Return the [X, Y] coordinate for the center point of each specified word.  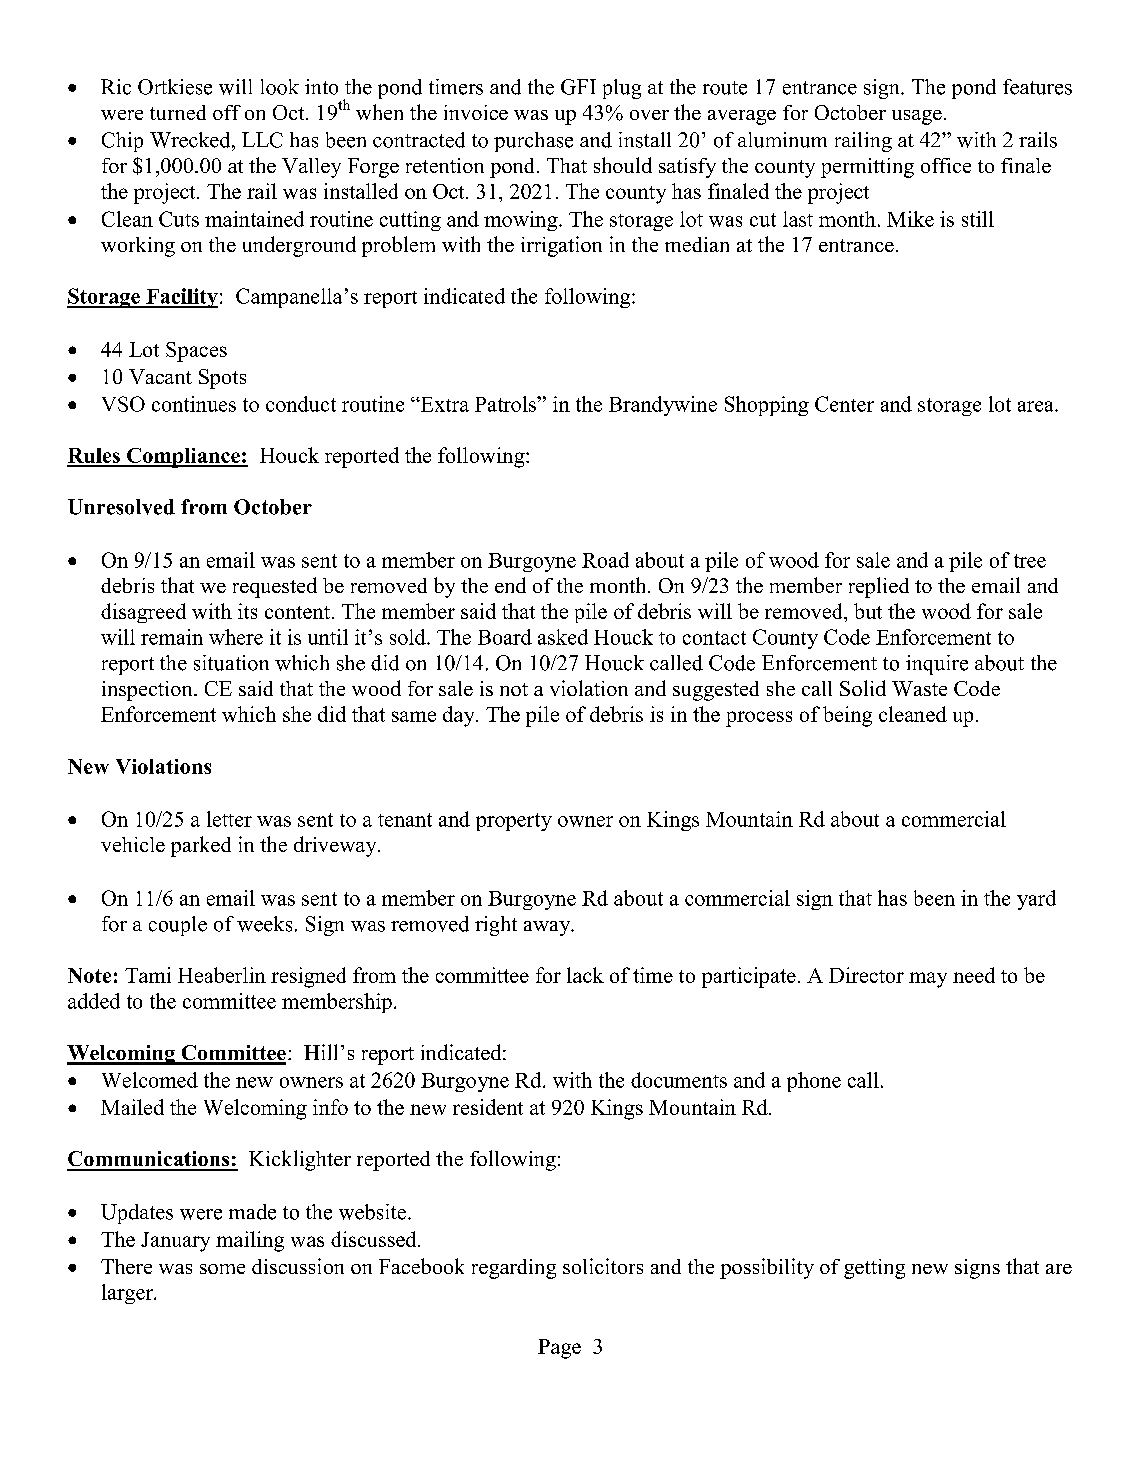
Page [559, 1349]
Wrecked [191, 140]
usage [917, 117]
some [222, 1269]
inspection [148, 691]
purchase [533, 142]
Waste [919, 688]
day [460, 716]
